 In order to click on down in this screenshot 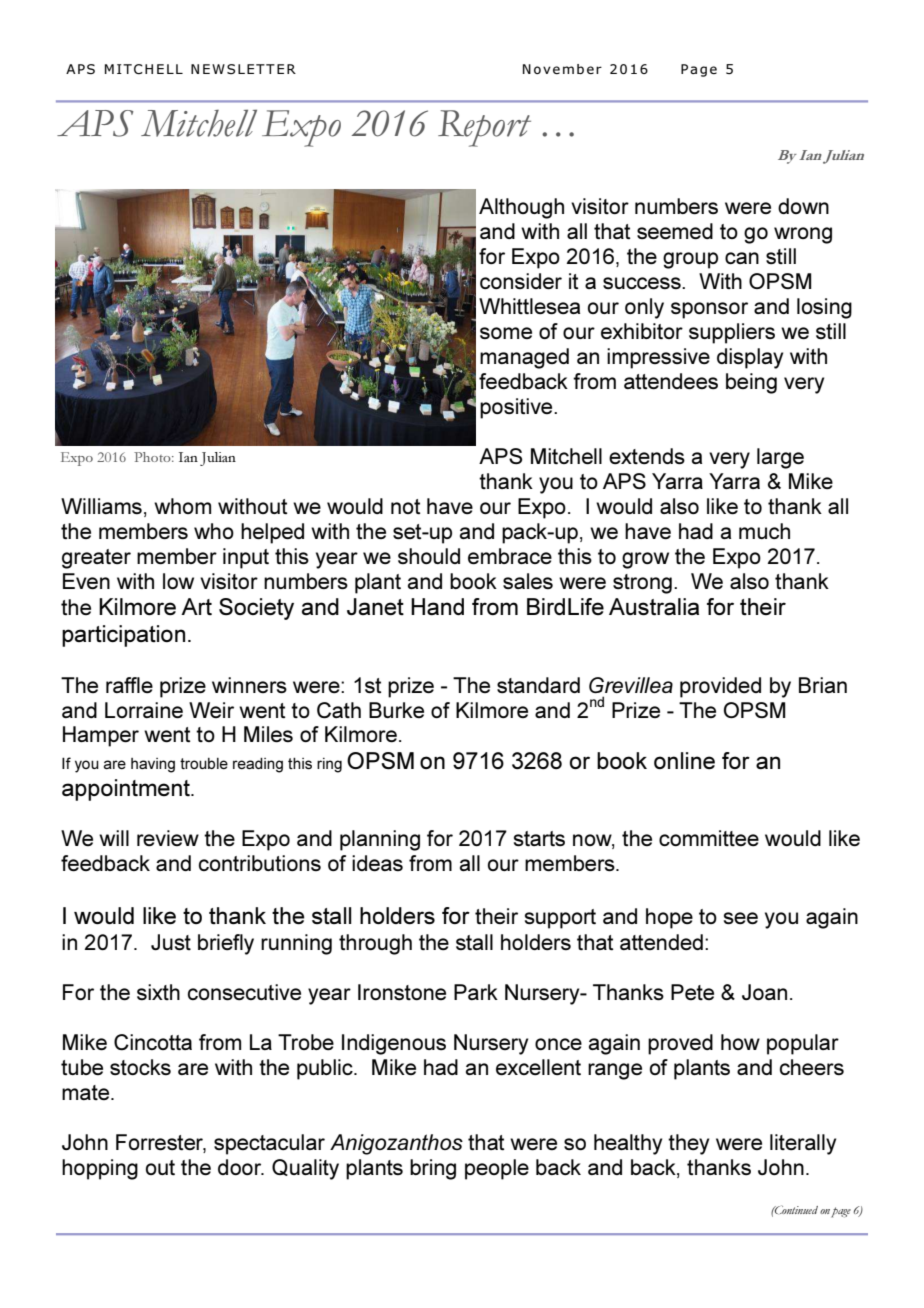, I will do `click(803, 206)`.
